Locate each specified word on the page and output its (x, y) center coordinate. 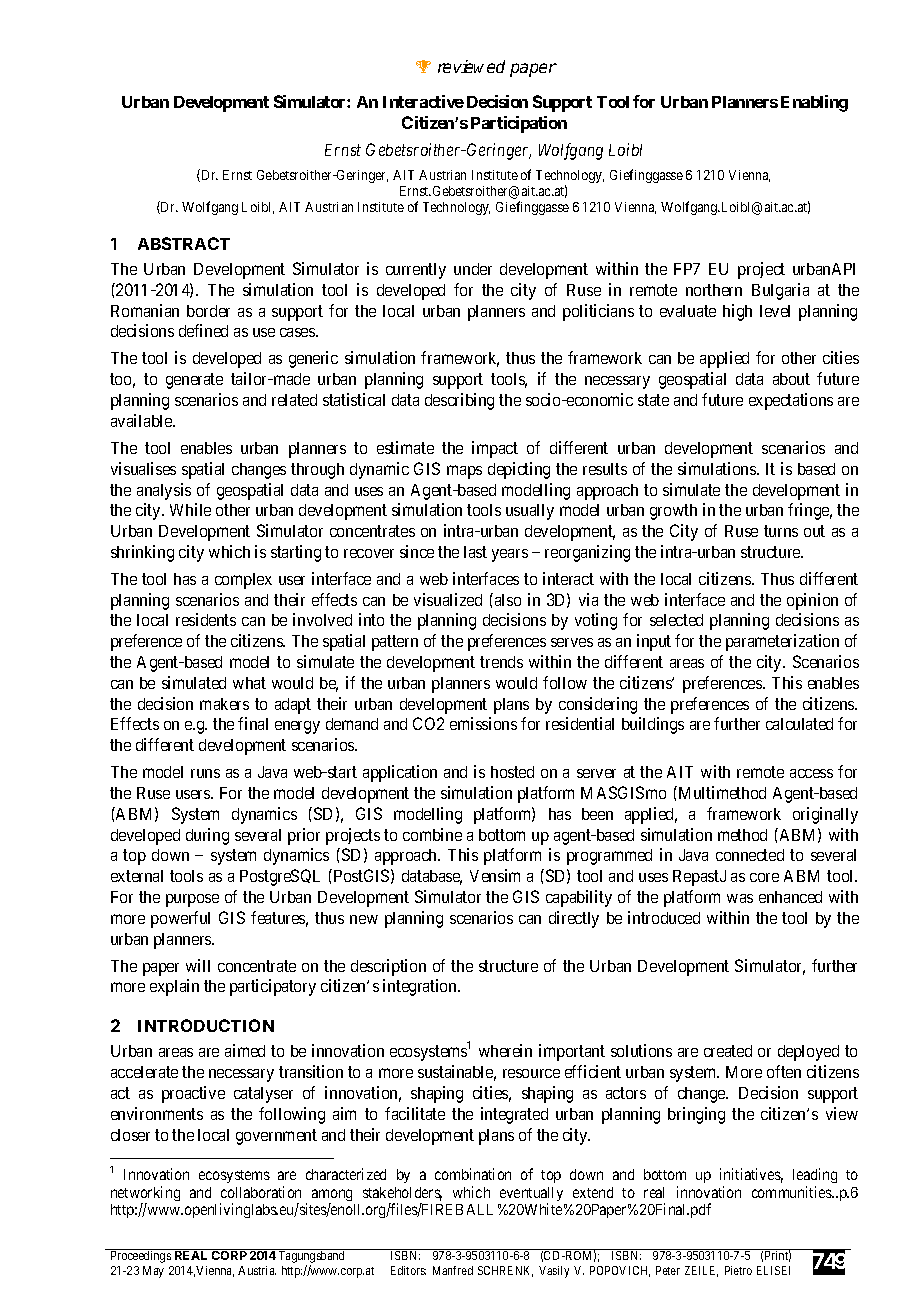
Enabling (814, 103)
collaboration (261, 1192)
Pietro (738, 1270)
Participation (519, 124)
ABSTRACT (184, 243)
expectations (791, 401)
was (740, 898)
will (198, 965)
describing (459, 401)
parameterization (782, 642)
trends (501, 662)
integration (421, 987)
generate (194, 381)
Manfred (453, 1270)
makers (224, 704)
